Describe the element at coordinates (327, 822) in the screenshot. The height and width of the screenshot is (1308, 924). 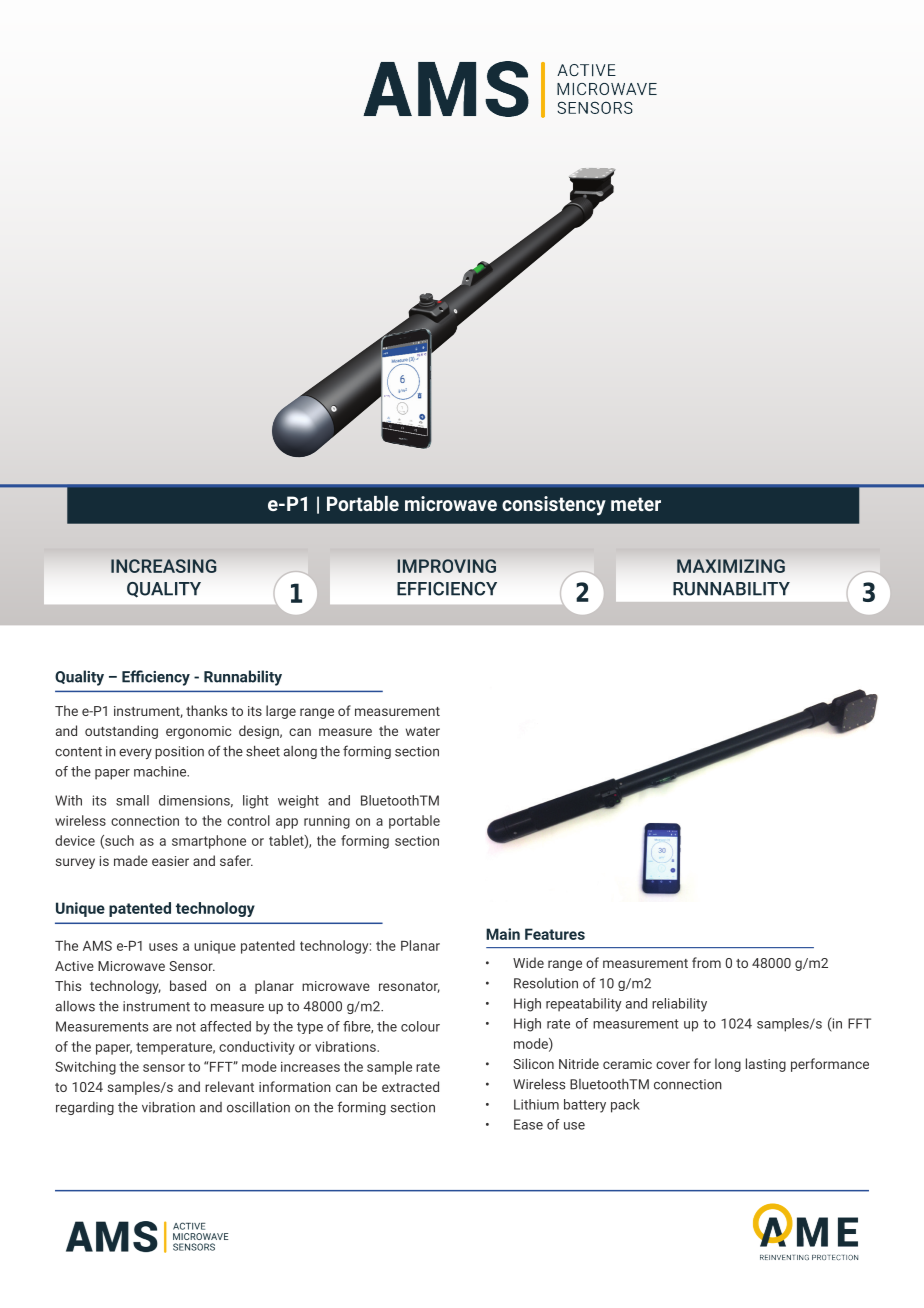
I see `running` at that location.
